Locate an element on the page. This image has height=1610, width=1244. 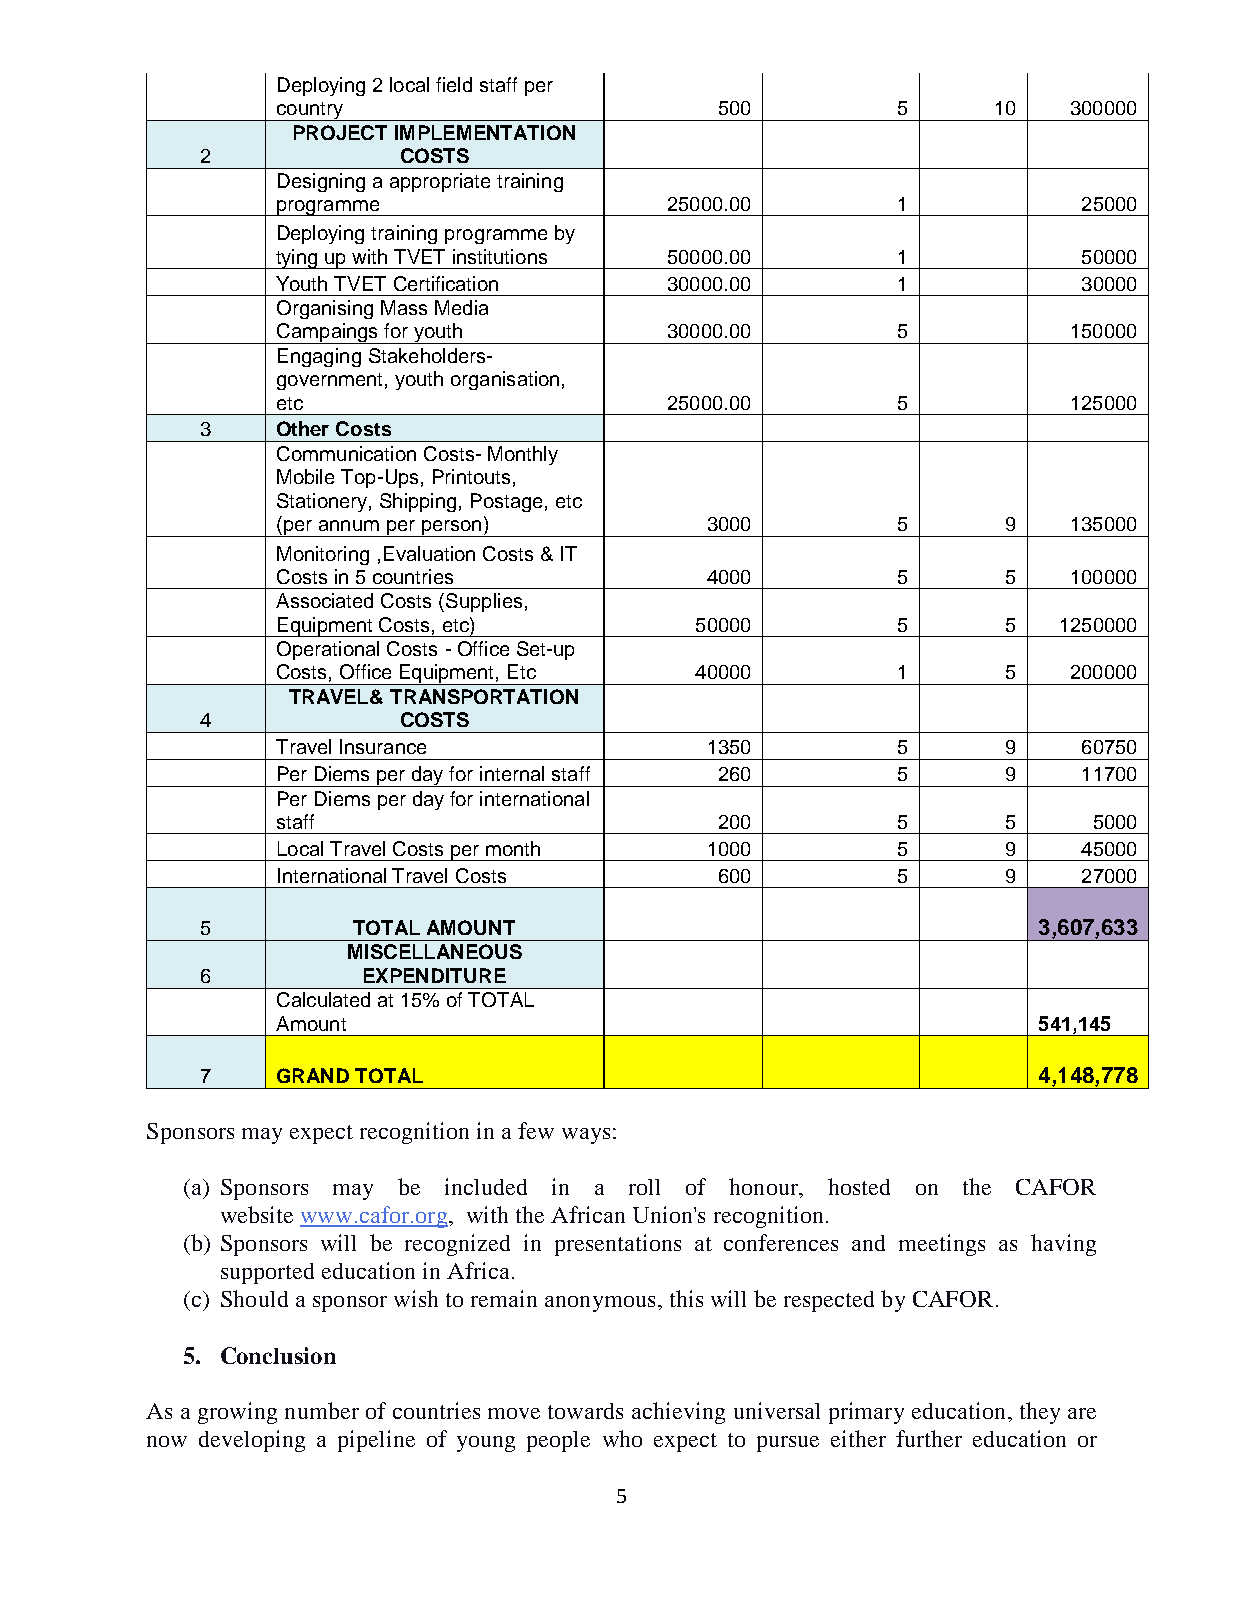
EXPENDITURE is located at coordinates (435, 975).
